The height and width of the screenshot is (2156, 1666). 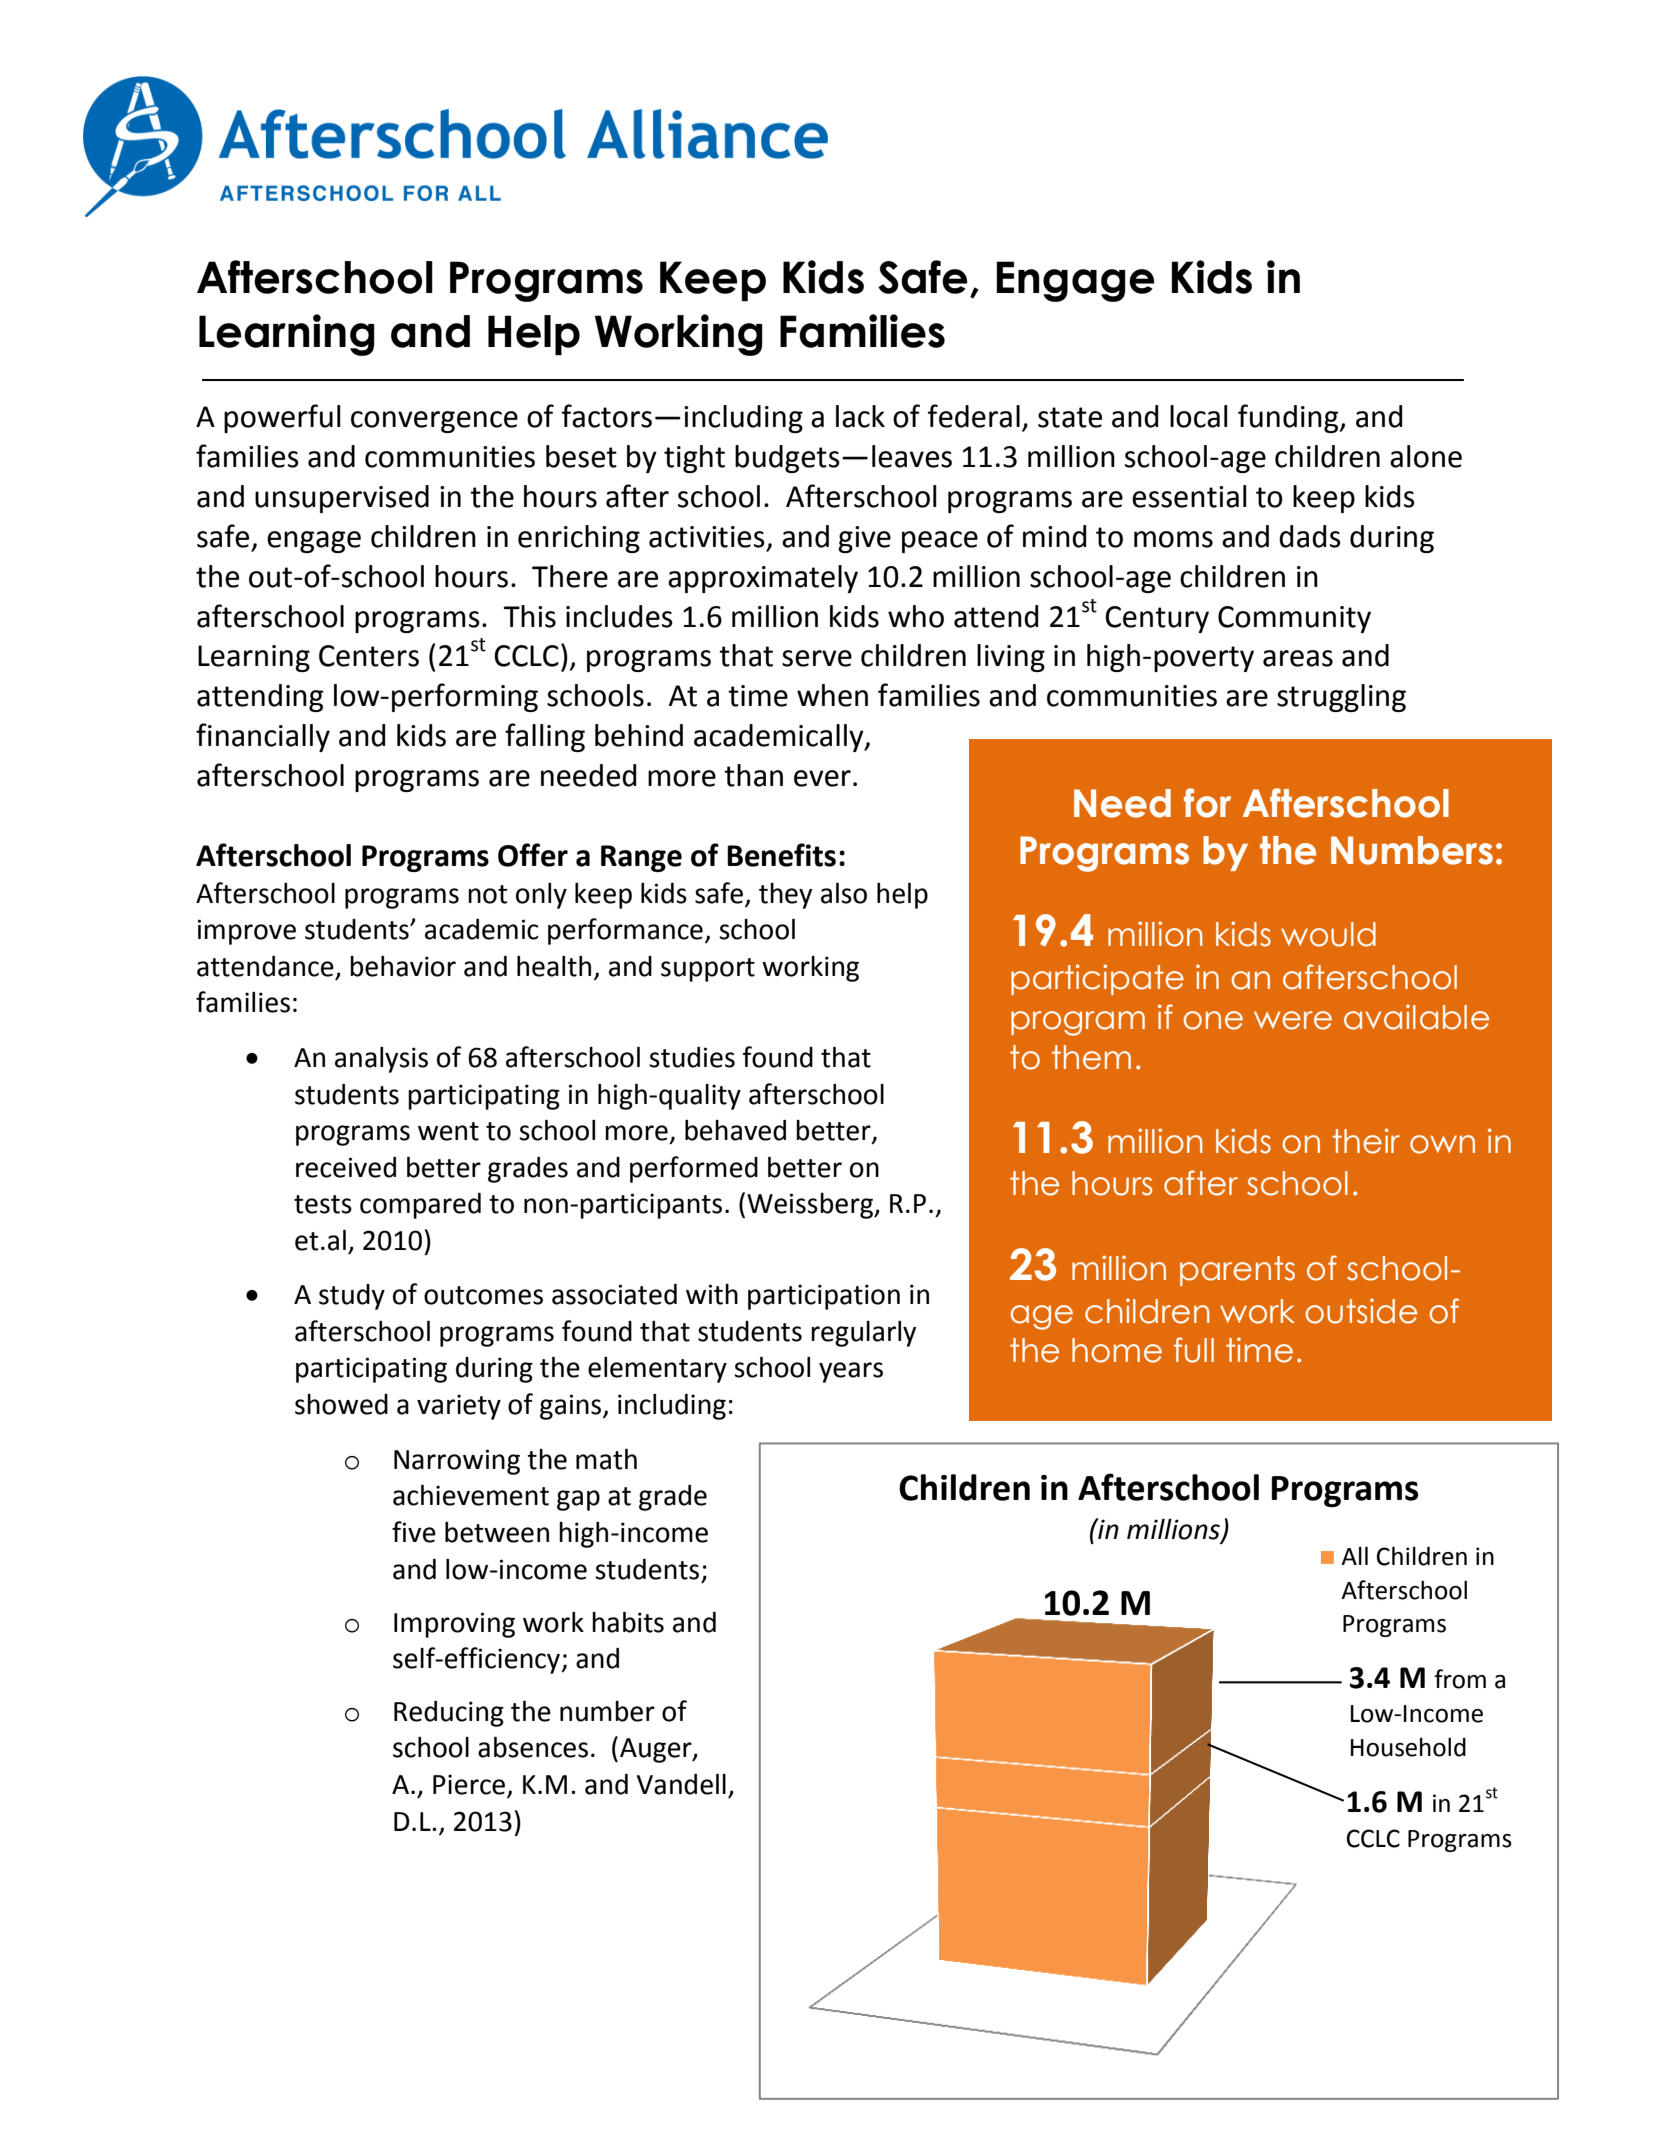 I want to click on analysis, so click(x=381, y=1060).
